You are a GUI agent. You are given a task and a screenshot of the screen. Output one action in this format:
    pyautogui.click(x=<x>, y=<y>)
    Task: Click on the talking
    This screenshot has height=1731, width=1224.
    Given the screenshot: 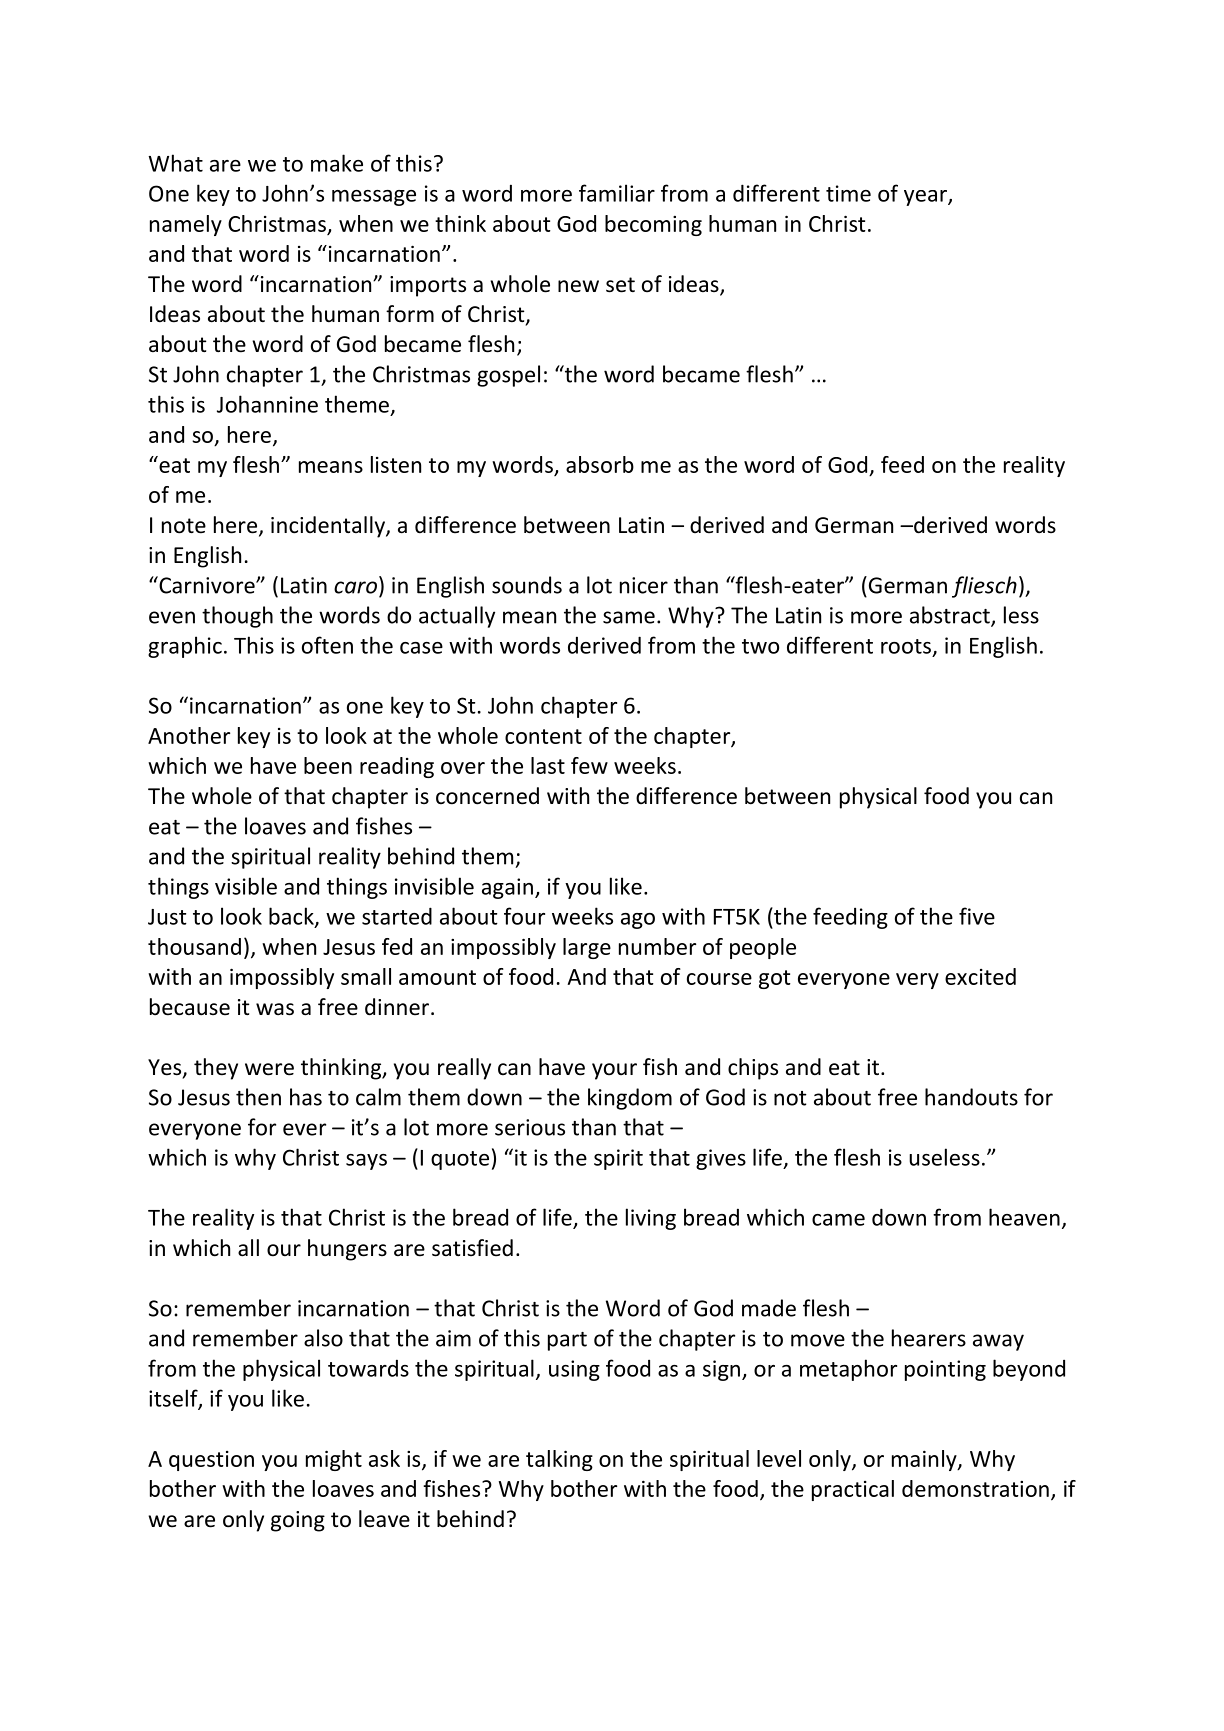 What is the action you would take?
    pyautogui.click(x=559, y=1460)
